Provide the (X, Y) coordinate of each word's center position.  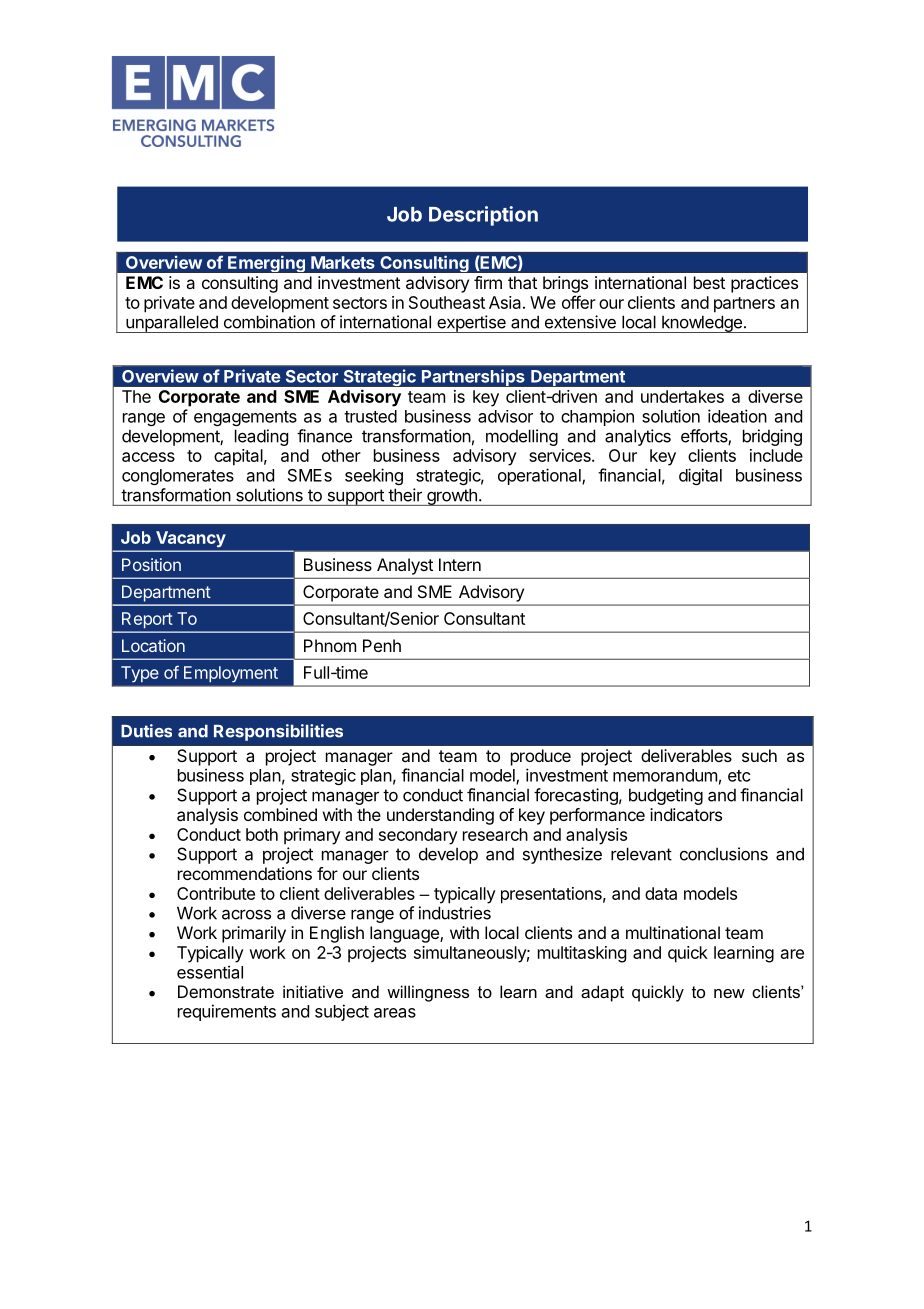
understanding (440, 816)
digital (700, 476)
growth (452, 497)
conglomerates (178, 477)
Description (483, 216)
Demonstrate (226, 991)
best (709, 282)
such (759, 755)
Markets (343, 262)
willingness (428, 993)
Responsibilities (278, 732)
